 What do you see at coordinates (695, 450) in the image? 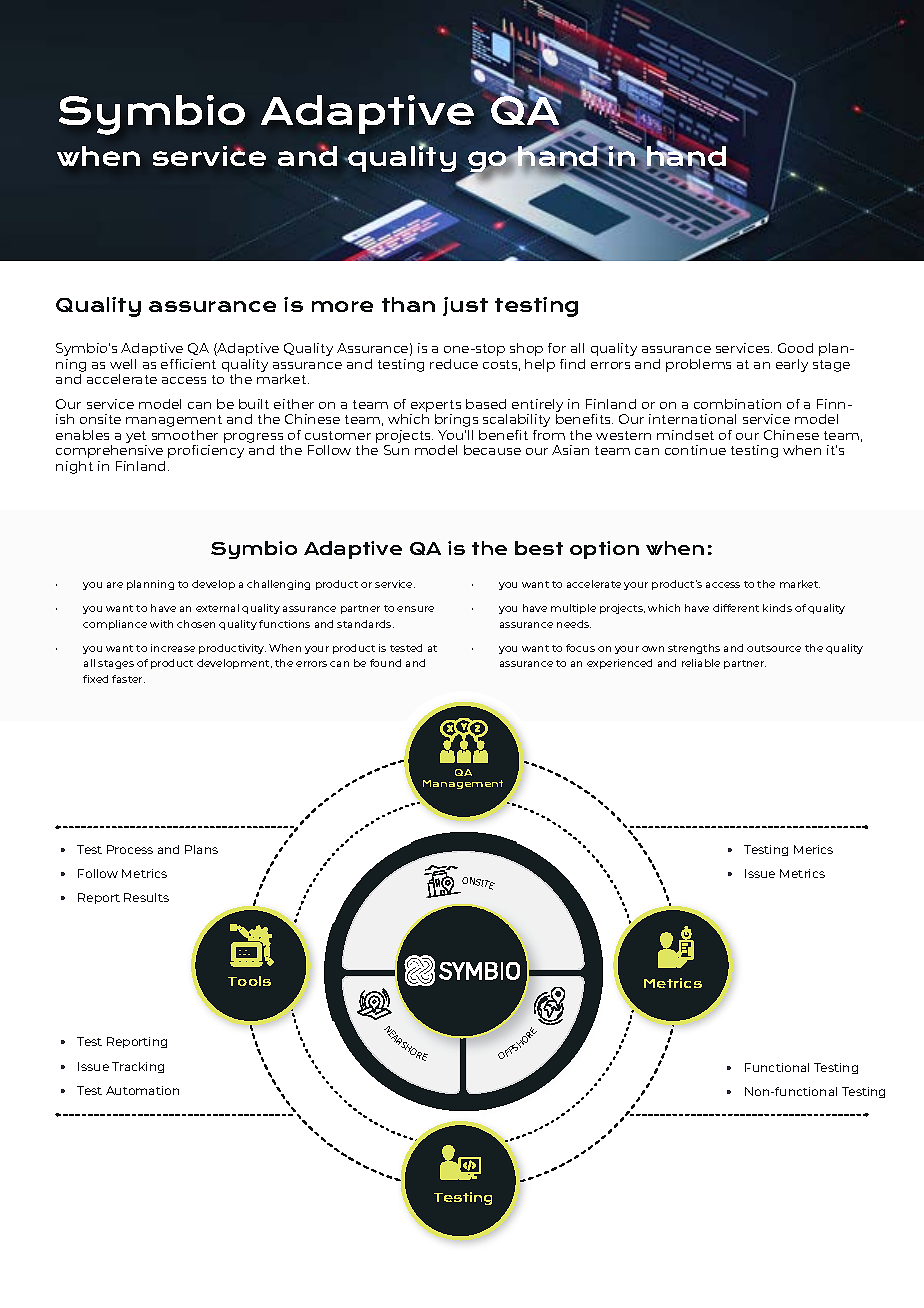
I see `continue` at bounding box center [695, 450].
